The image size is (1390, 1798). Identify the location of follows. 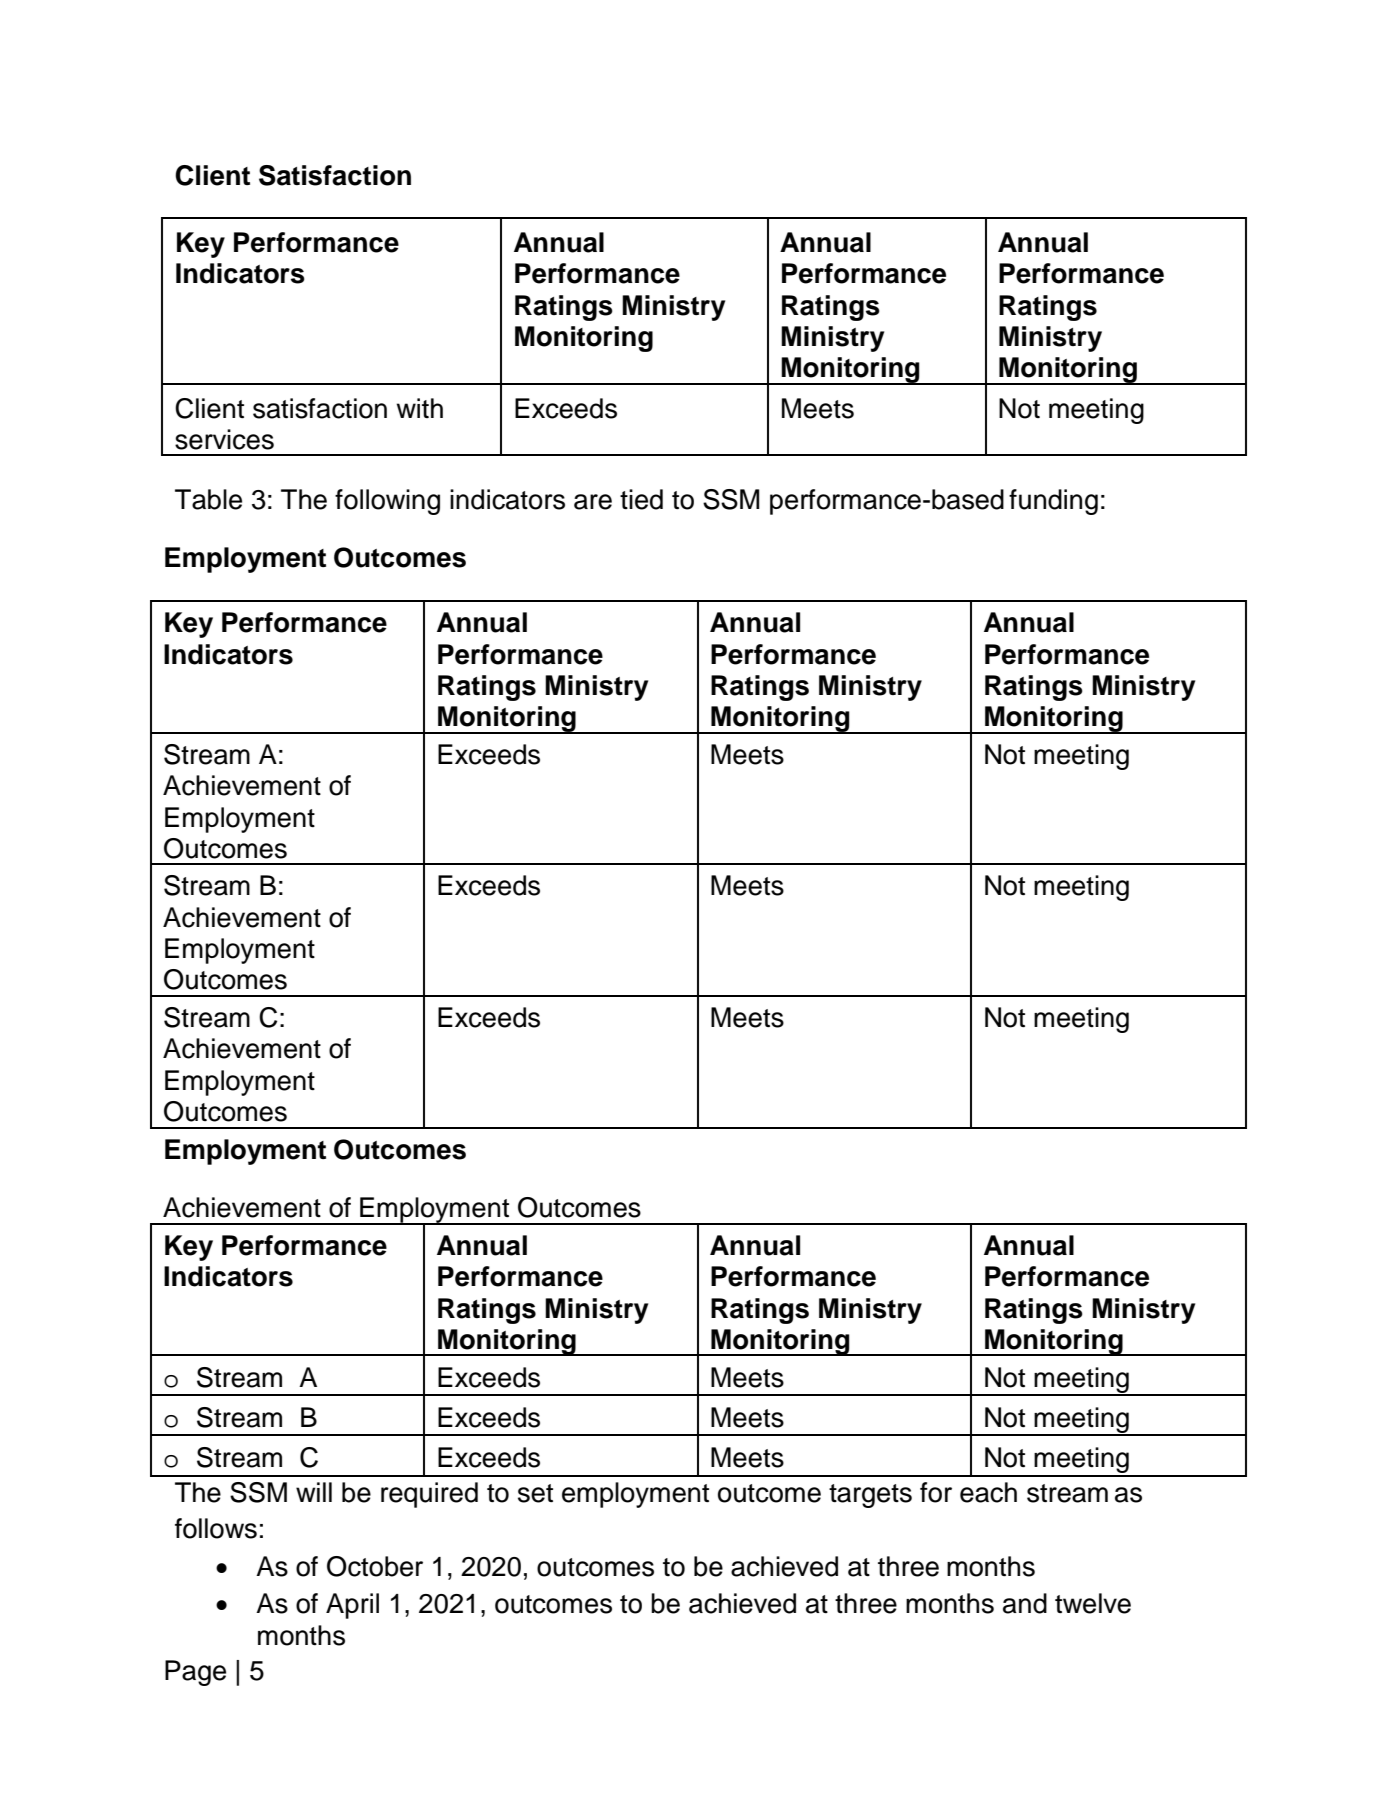
(216, 1528).
